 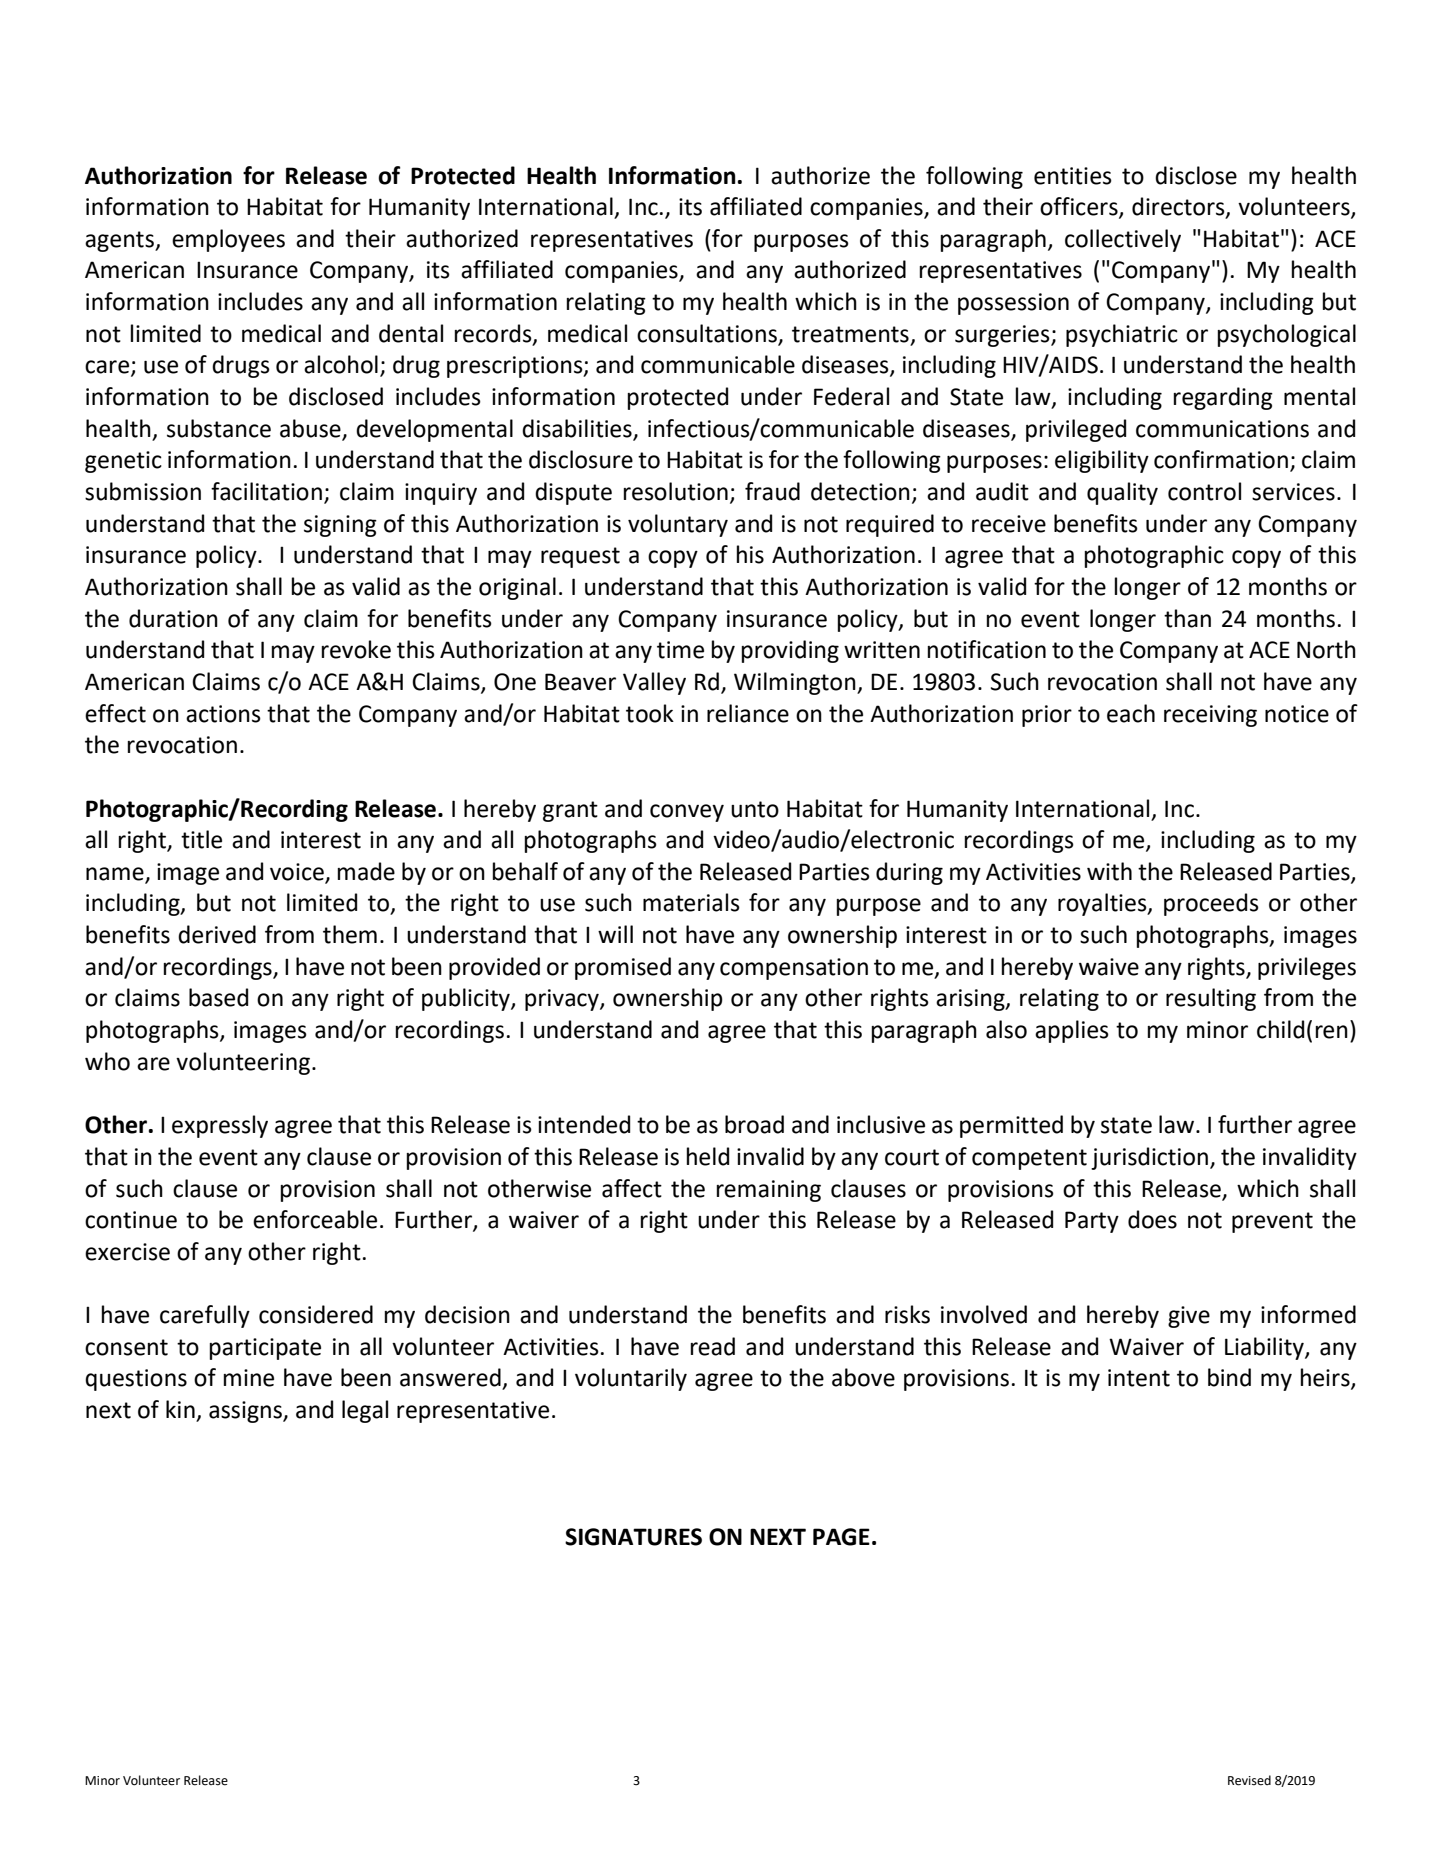 What do you see at coordinates (713, 1346) in the screenshot?
I see `read` at bounding box center [713, 1346].
